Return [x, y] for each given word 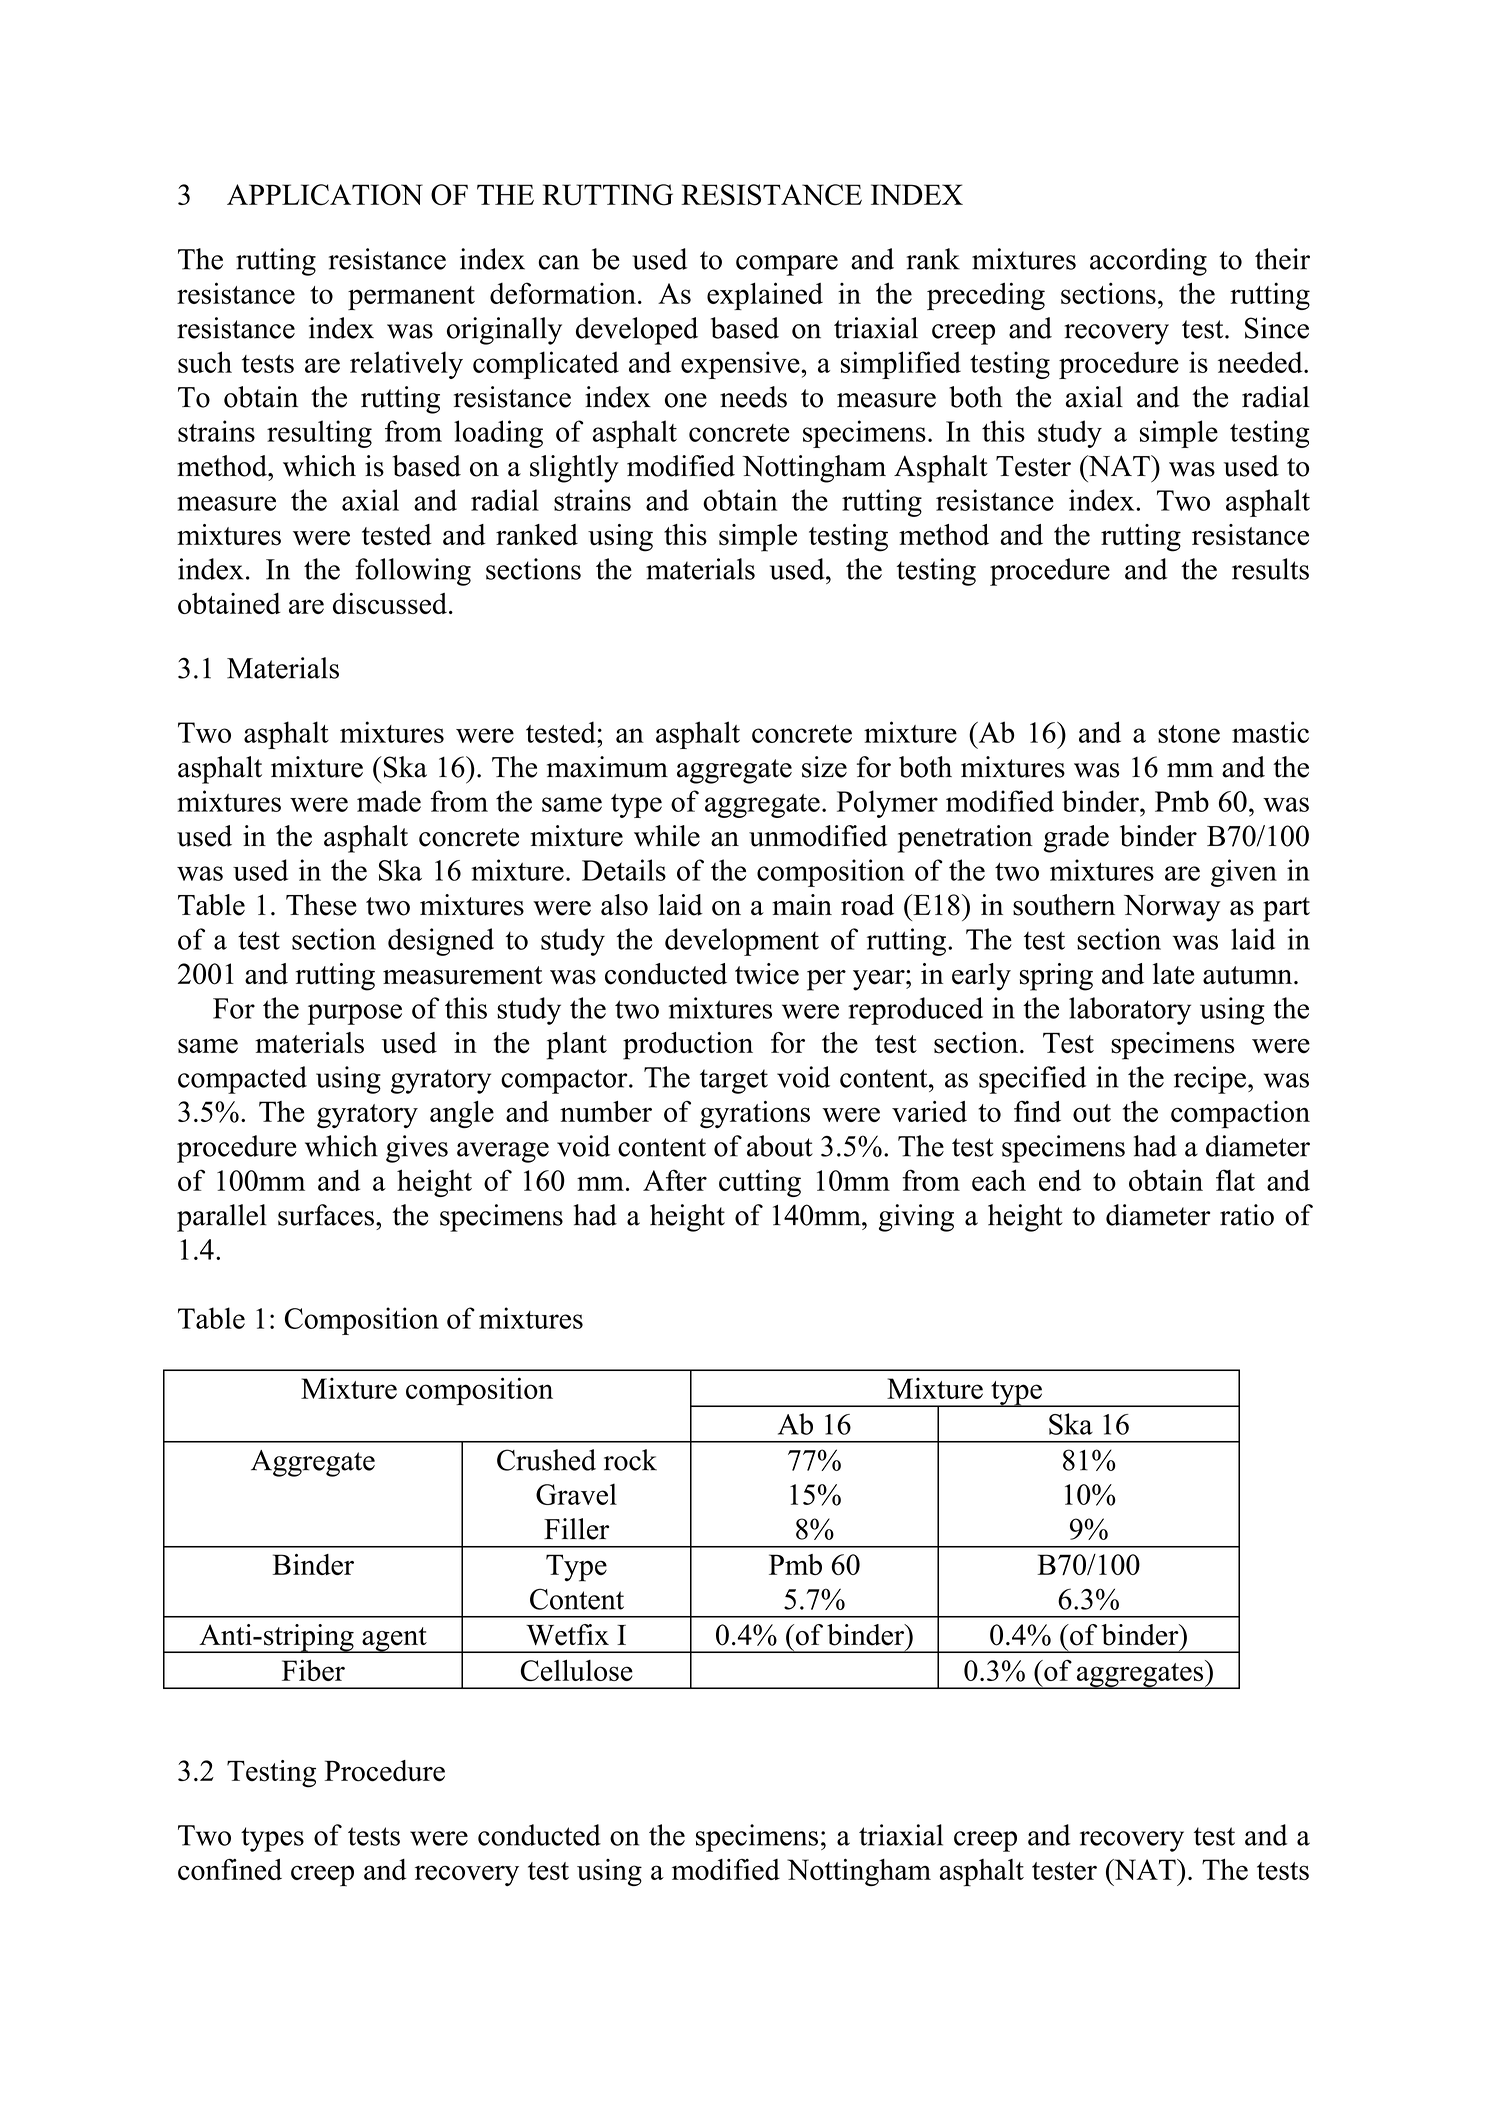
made [389, 801]
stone [1189, 734]
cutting [760, 1183]
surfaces [326, 1215]
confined [230, 1869]
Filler [576, 1529]
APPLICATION [325, 195]
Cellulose [577, 1670]
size [824, 767]
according [1148, 262]
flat [1235, 1180]
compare [787, 265]
